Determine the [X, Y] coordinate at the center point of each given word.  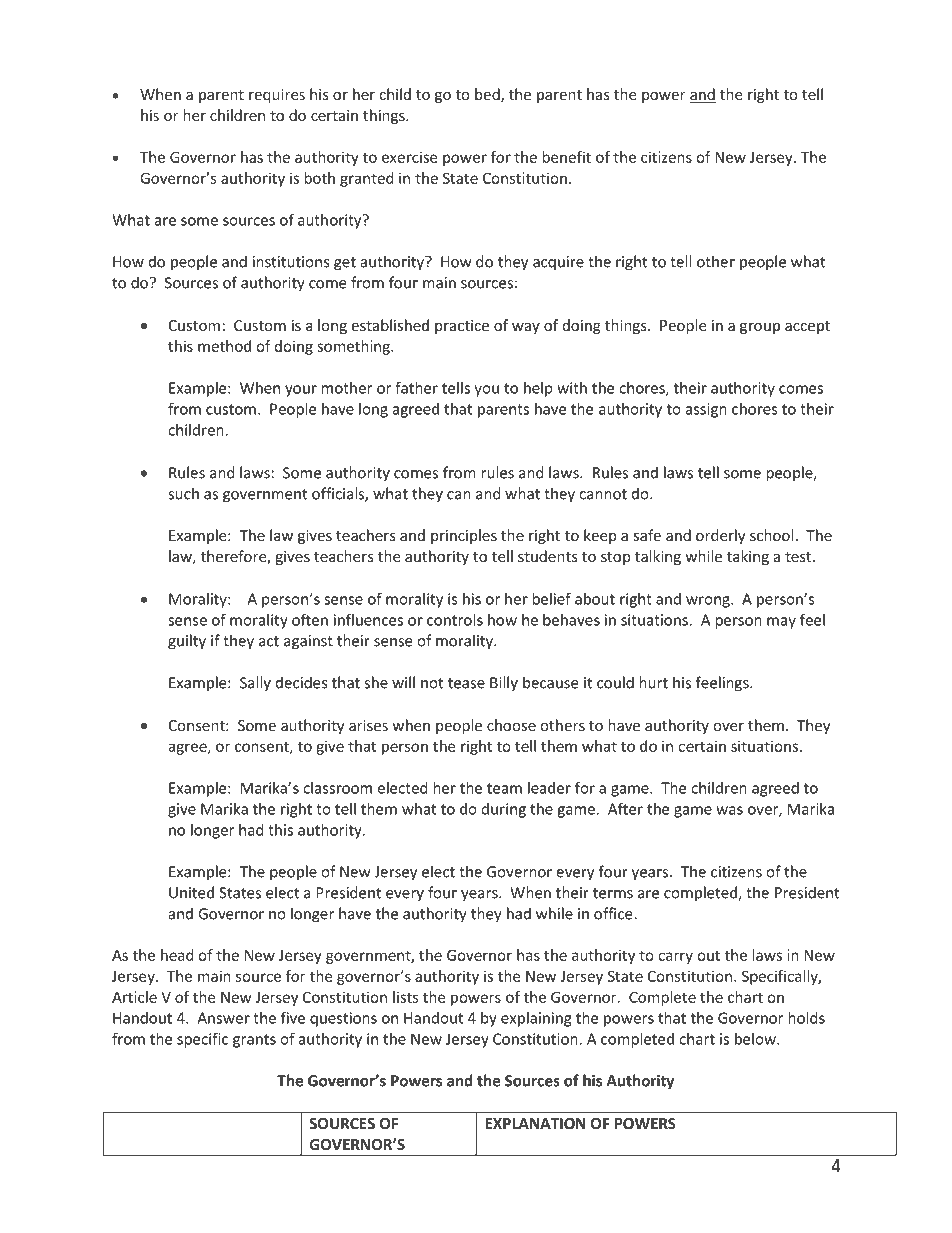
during [504, 810]
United [191, 892]
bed [488, 95]
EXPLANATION [535, 1123]
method [224, 346]
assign [706, 410]
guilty [187, 642]
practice [462, 327]
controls [455, 620]
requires [277, 96]
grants [254, 1041]
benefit [566, 157]
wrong [709, 602]
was [729, 810]
